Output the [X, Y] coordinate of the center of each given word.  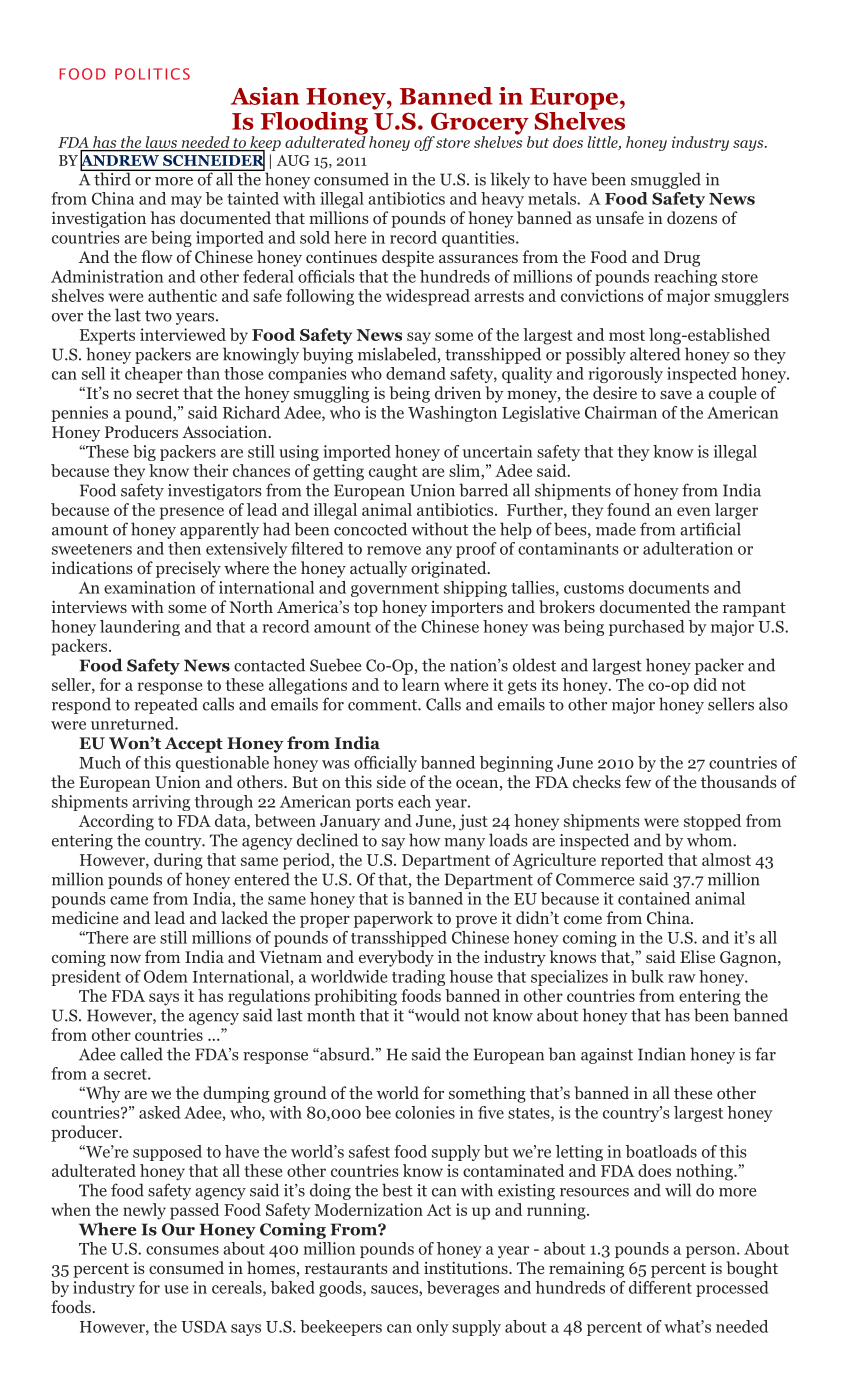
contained [654, 898]
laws [161, 142]
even [694, 511]
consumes [182, 1250]
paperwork [393, 919]
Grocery [480, 124]
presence [192, 513]
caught [393, 472]
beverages [463, 1289]
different [660, 1287]
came [129, 900]
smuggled [666, 180]
